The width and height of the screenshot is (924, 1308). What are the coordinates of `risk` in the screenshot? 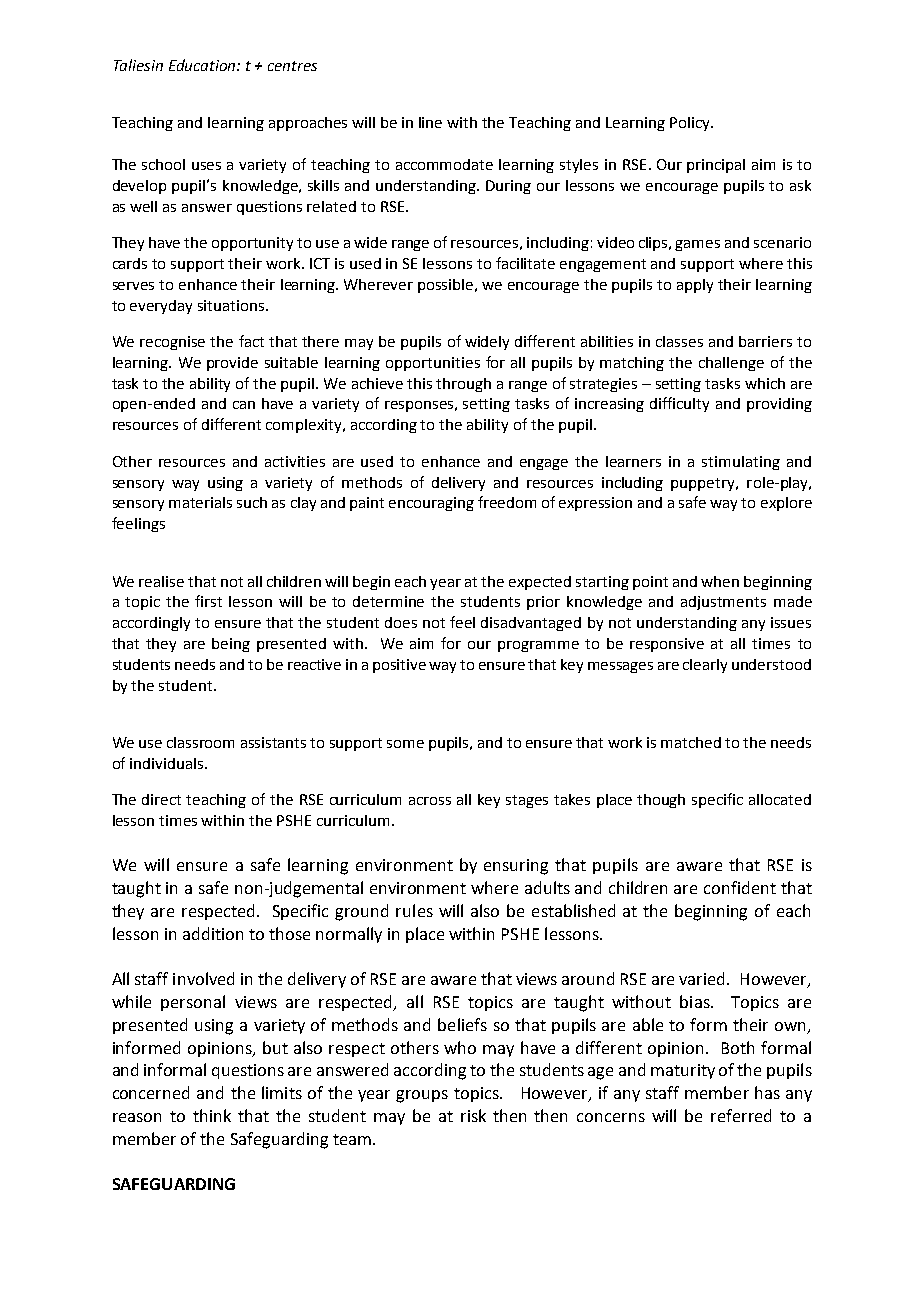 It's located at (473, 1115).
